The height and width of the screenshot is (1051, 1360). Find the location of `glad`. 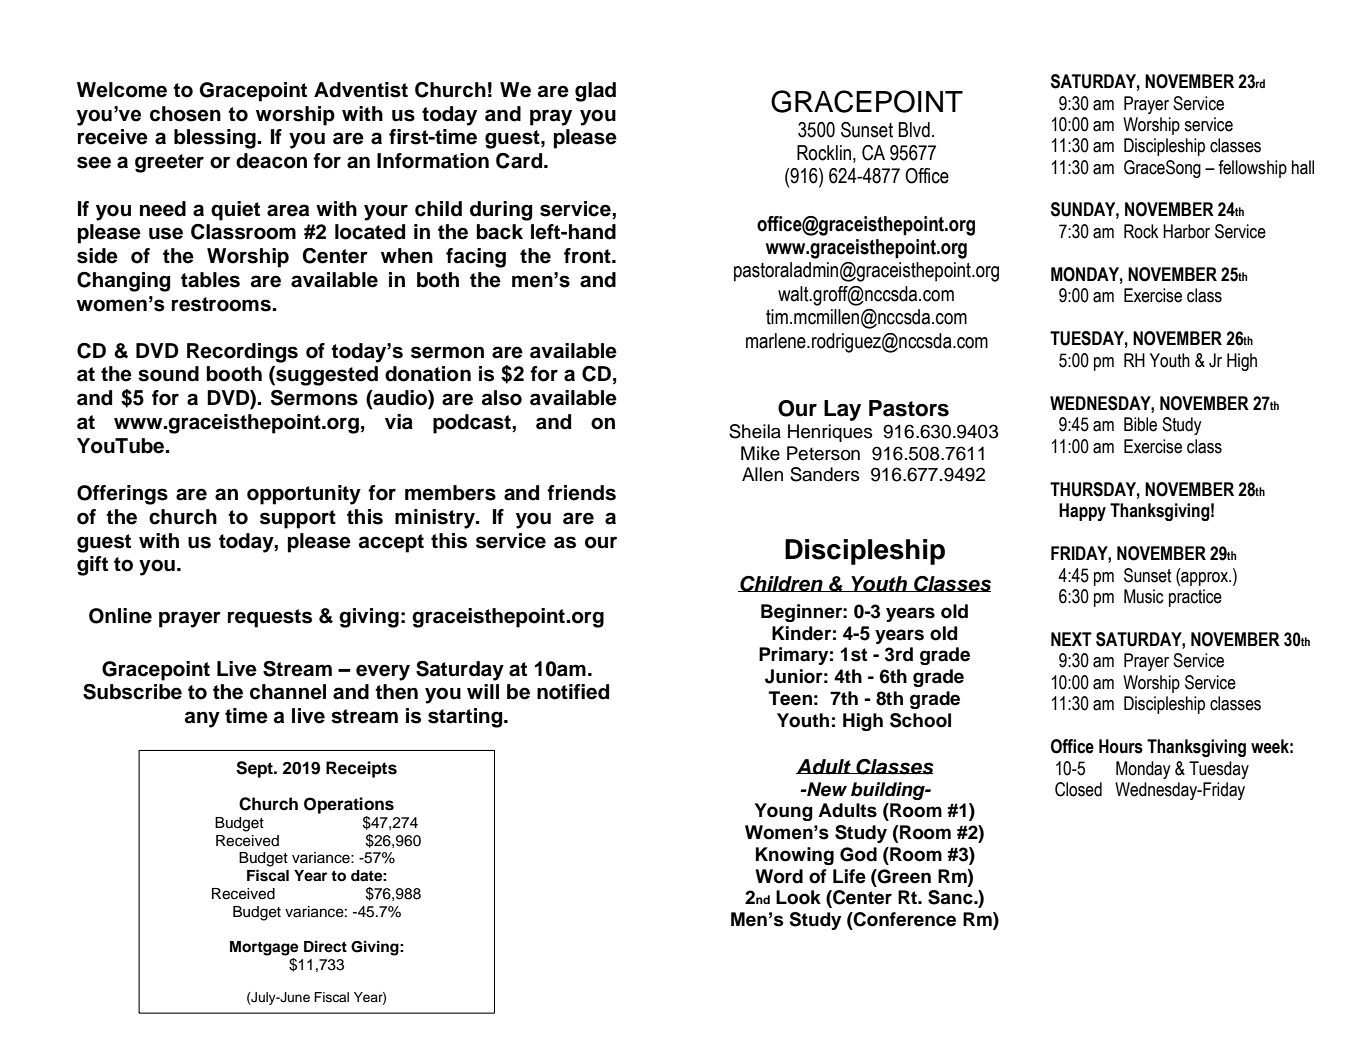

glad is located at coordinates (595, 92).
